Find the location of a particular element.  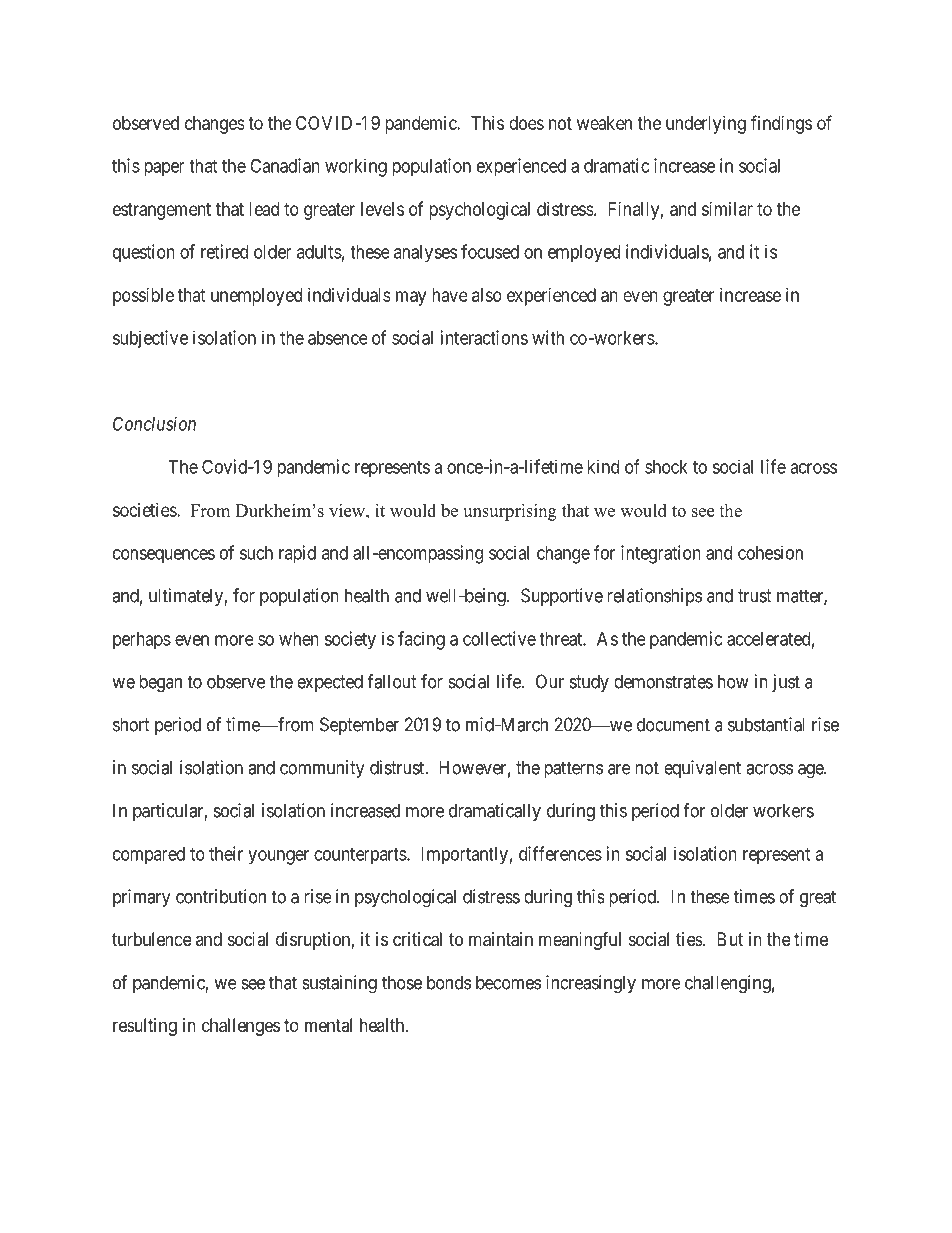

began is located at coordinates (160, 683).
